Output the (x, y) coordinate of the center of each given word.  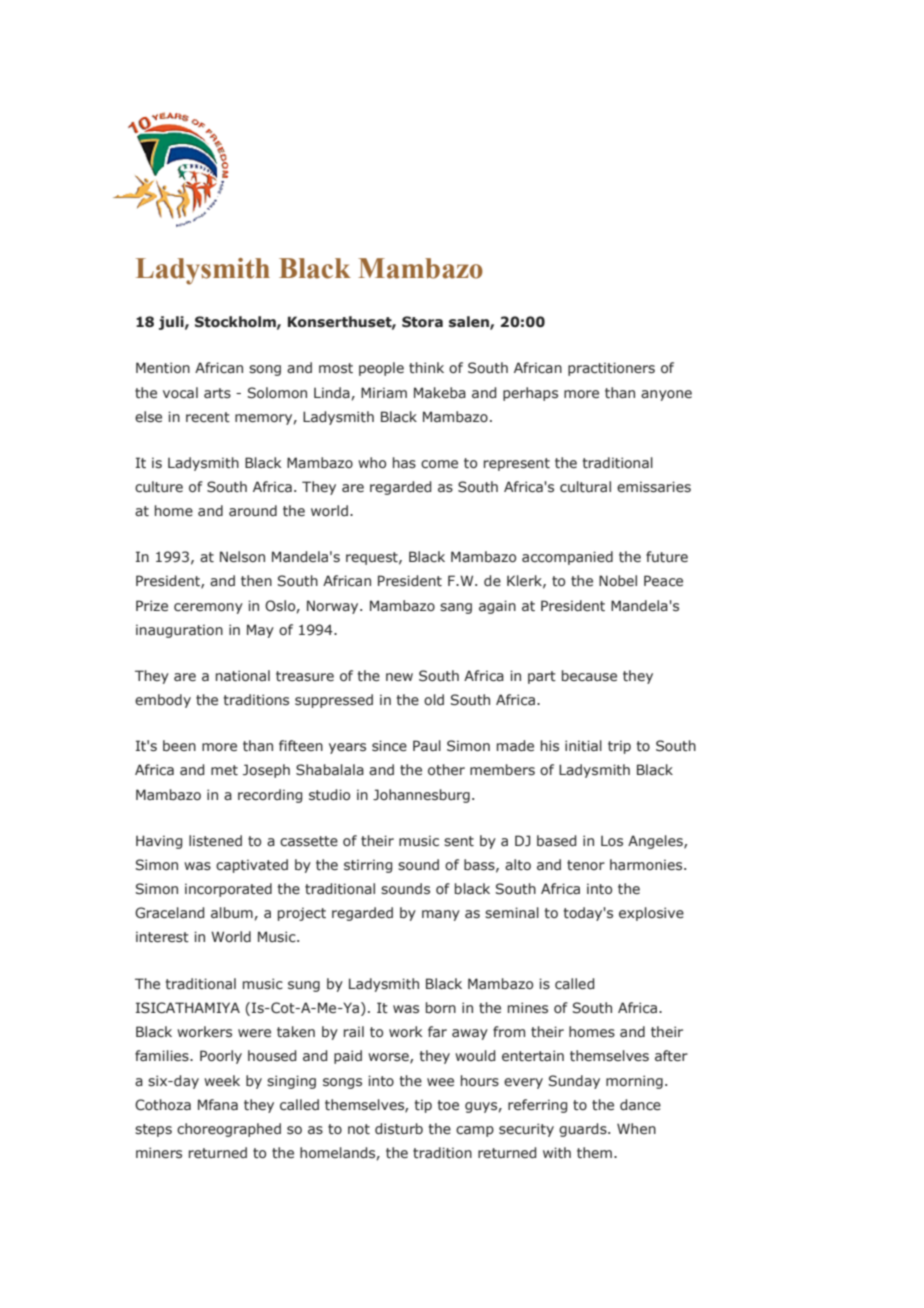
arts (217, 393)
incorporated (228, 890)
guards (584, 1130)
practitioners (611, 369)
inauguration (179, 631)
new (399, 677)
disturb (399, 1129)
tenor (586, 865)
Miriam (384, 392)
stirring (368, 866)
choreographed (229, 1130)
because (589, 676)
